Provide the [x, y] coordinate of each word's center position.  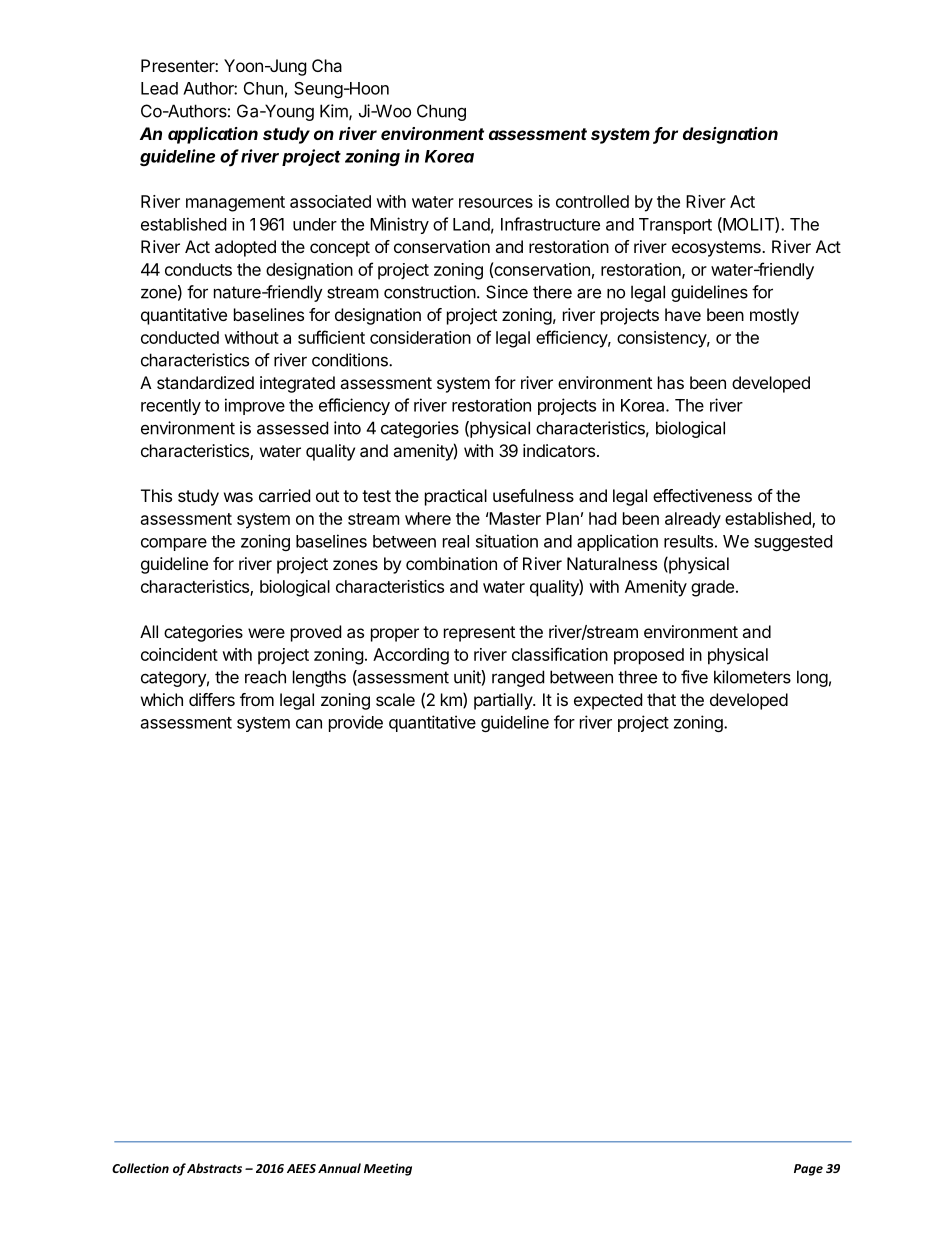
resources [496, 203]
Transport [675, 226]
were [266, 633]
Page [808, 1170]
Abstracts [214, 1168]
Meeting [388, 1169]
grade [712, 588]
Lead [159, 88]
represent [479, 634]
